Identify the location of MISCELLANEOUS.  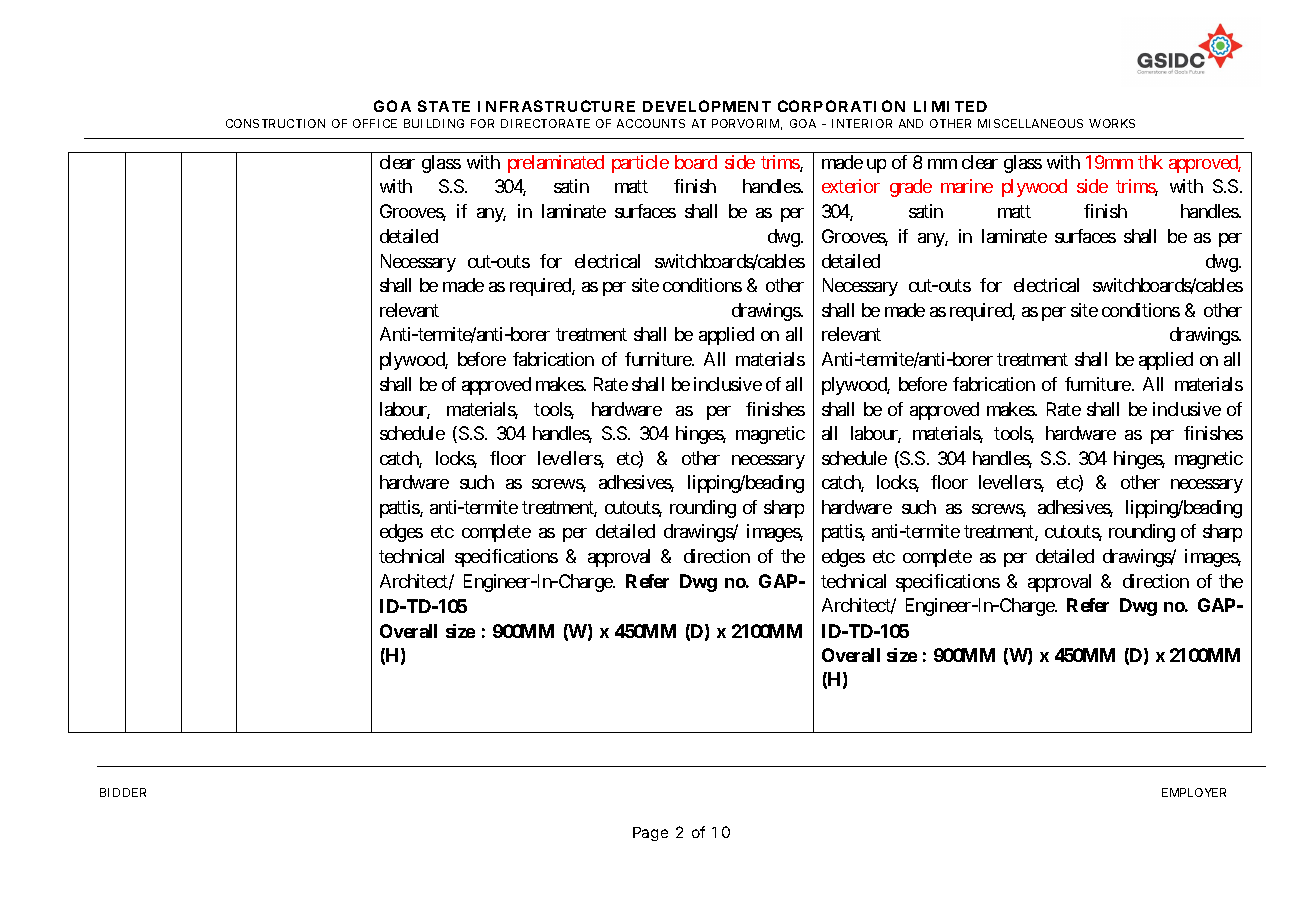
(1030, 123).
